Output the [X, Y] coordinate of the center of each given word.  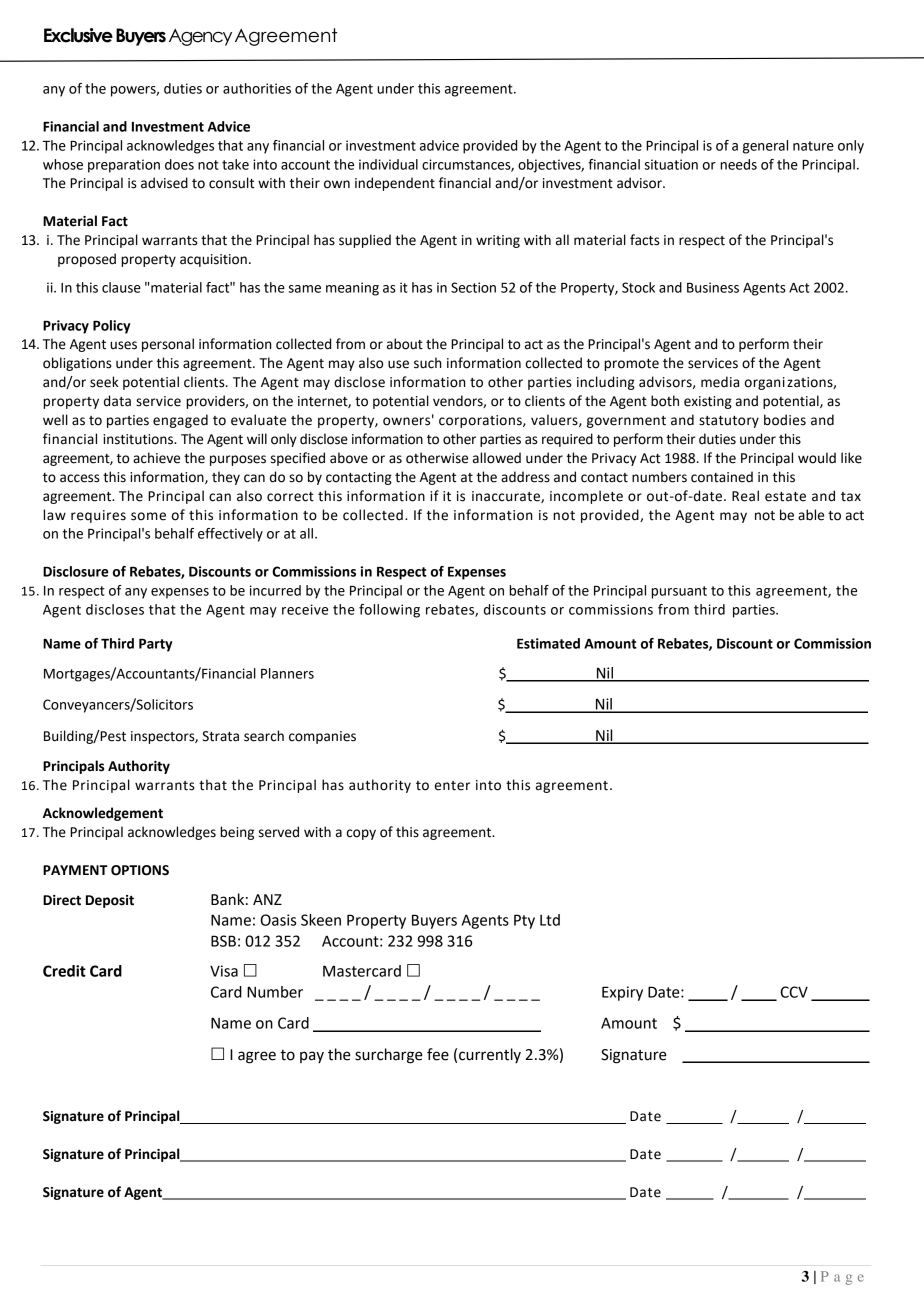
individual [388, 164]
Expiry [622, 993]
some [148, 516]
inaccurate [507, 497]
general [765, 147]
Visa [224, 971]
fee [438, 1054]
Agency [200, 37]
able [811, 515]
